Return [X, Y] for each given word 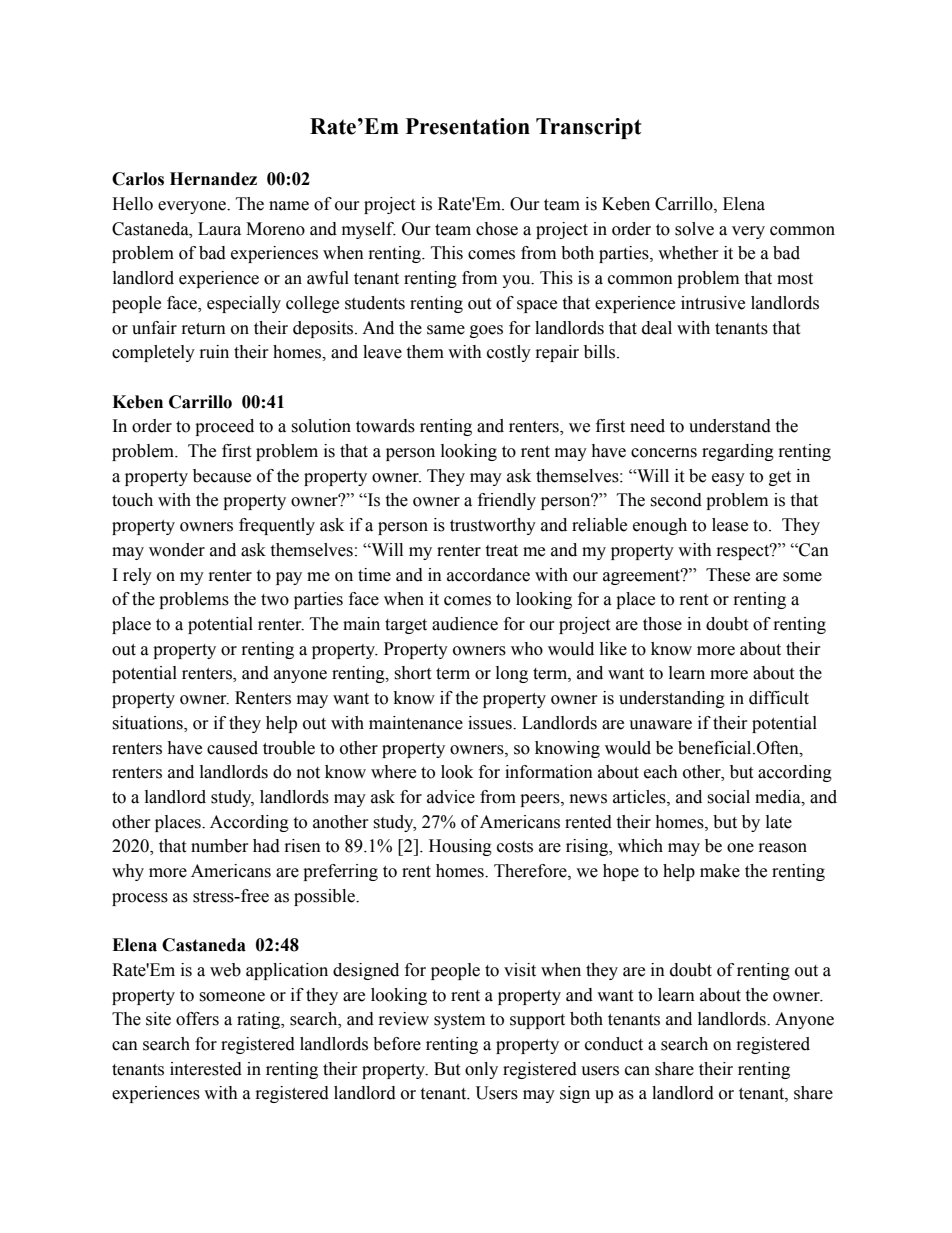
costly [509, 353]
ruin [214, 352]
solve [694, 229]
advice [451, 797]
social [728, 797]
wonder [177, 550]
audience [465, 624]
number [220, 846]
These [728, 575]
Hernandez [213, 179]
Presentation [468, 126]
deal [657, 328]
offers [197, 1019]
